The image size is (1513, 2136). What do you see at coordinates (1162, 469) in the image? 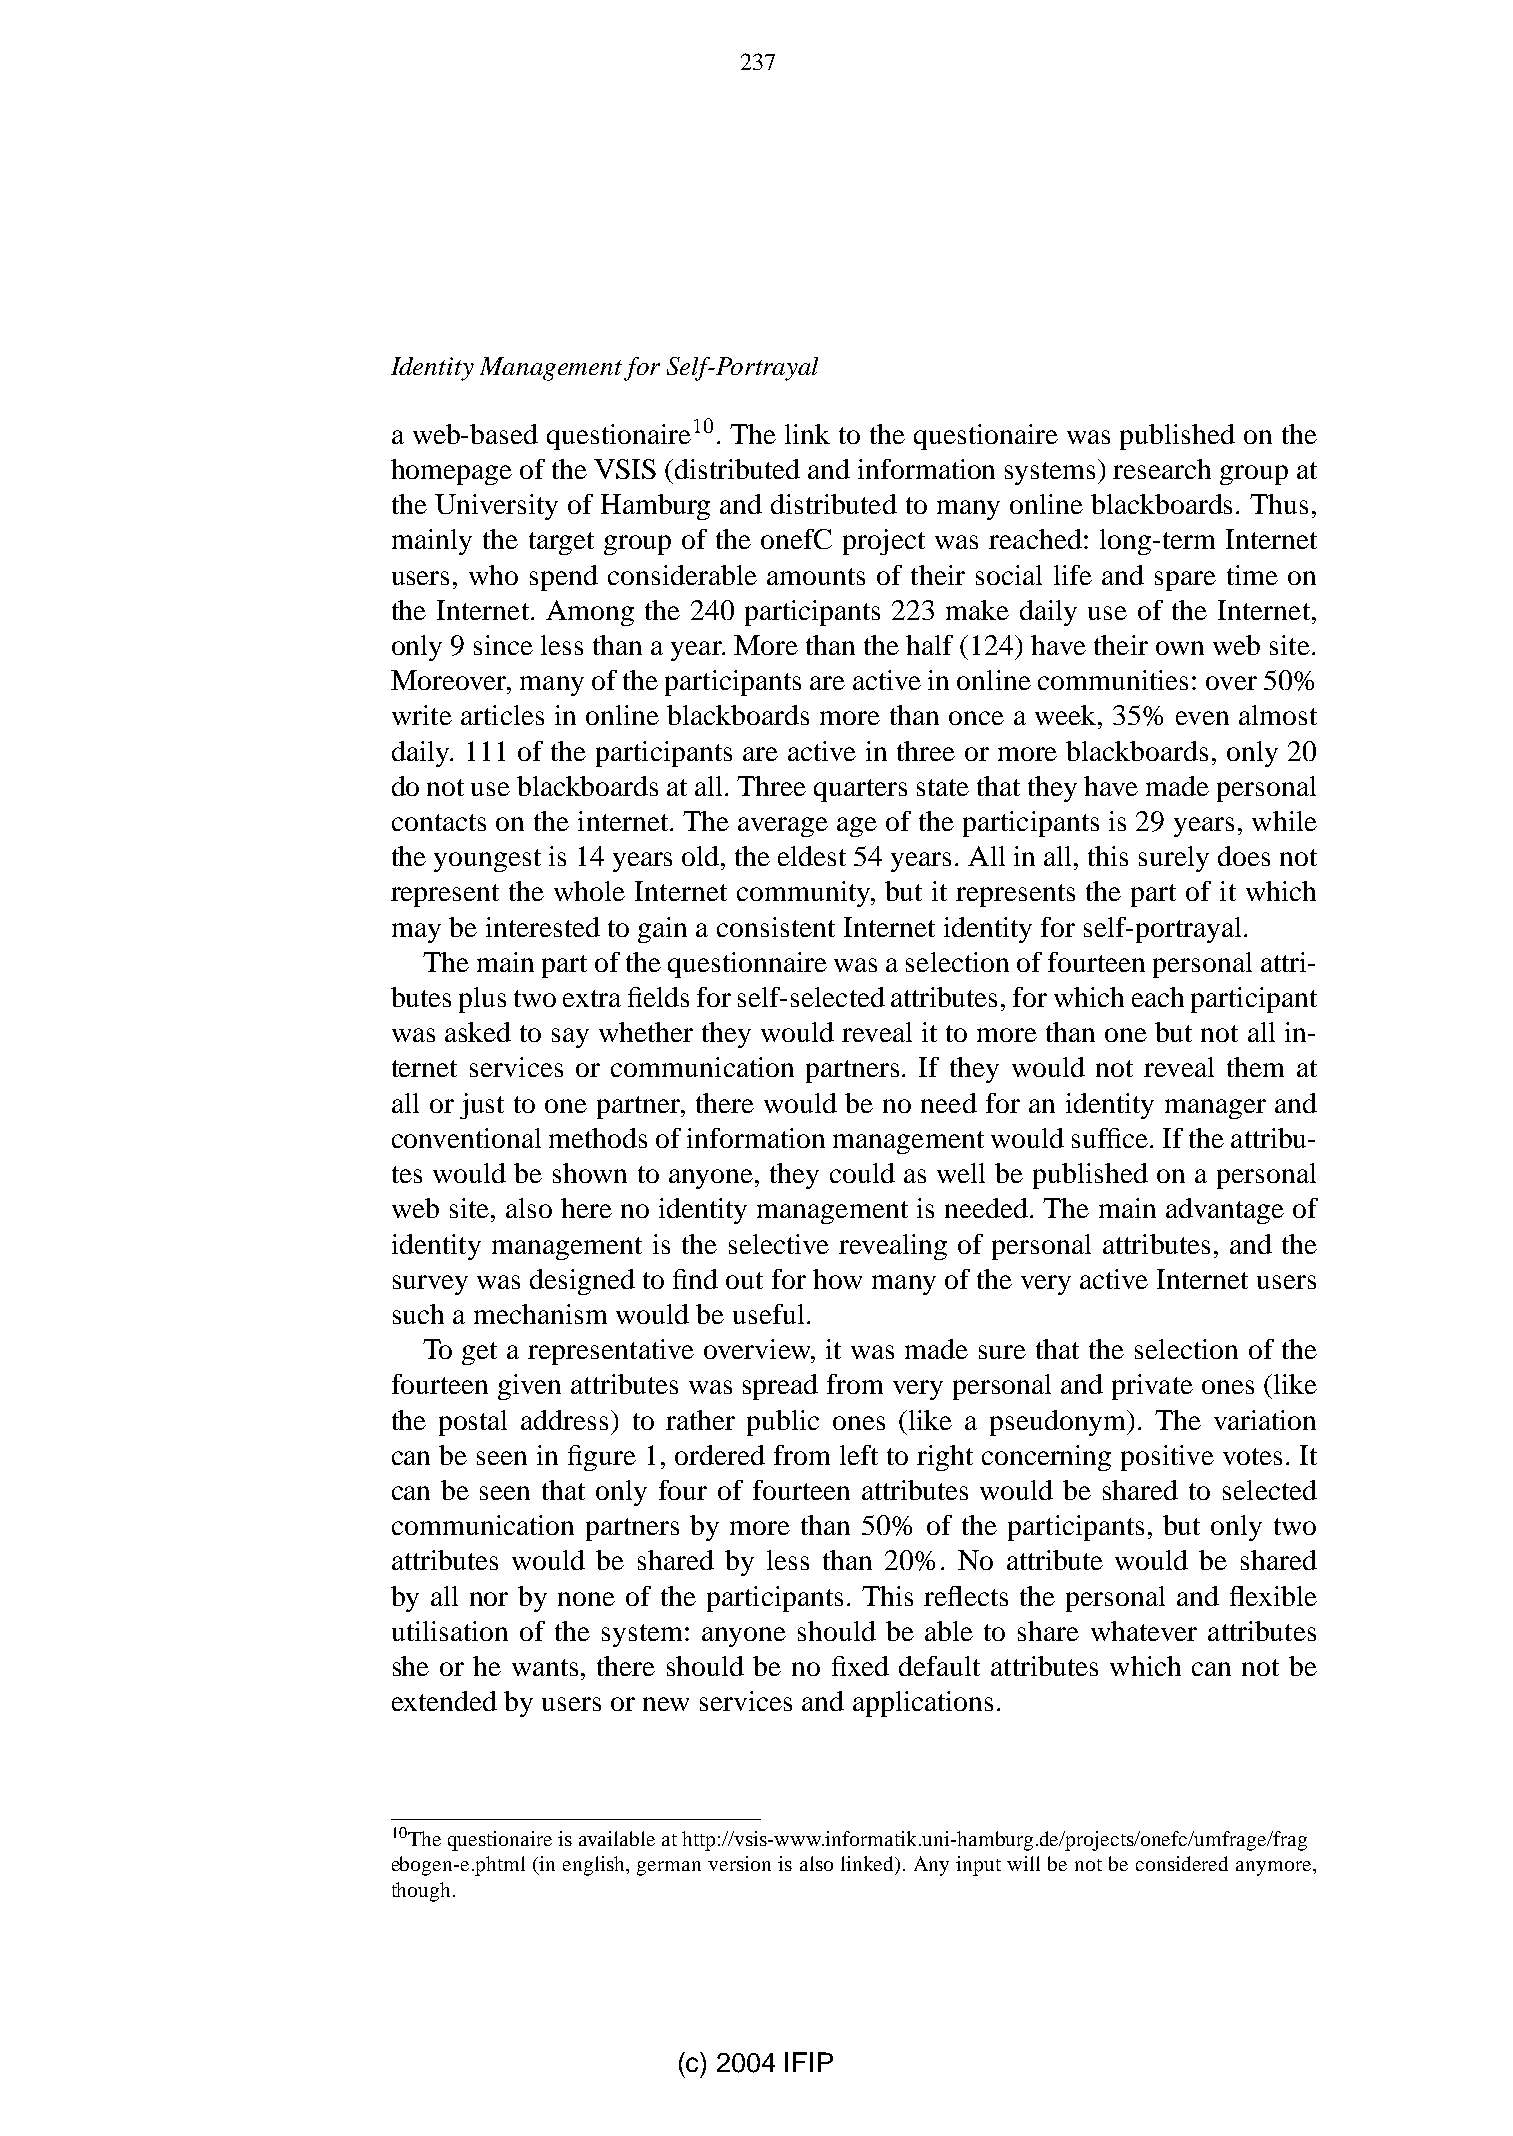
I see `research` at bounding box center [1162, 469].
